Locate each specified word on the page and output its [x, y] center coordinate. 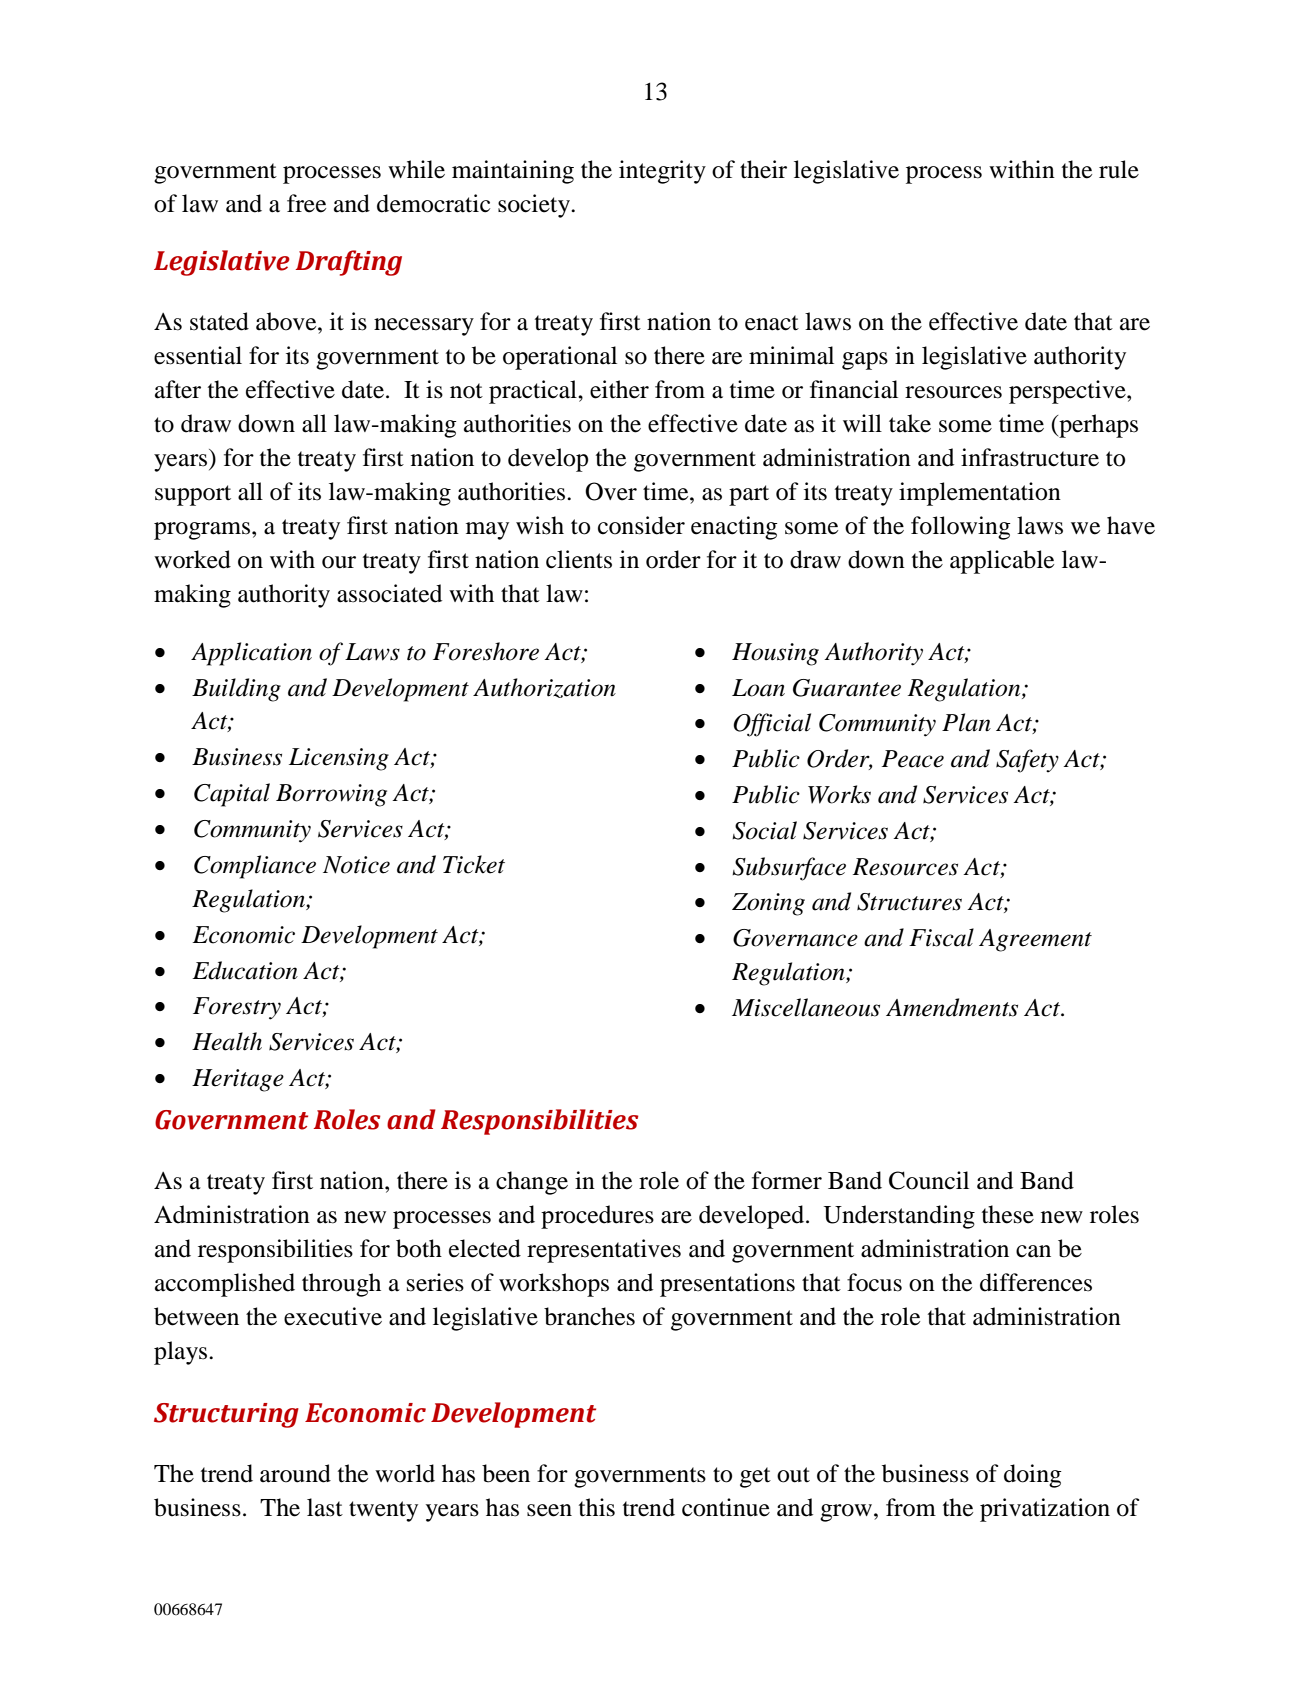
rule [1119, 169]
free [306, 203]
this [597, 1507]
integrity [662, 172]
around [295, 1473]
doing [1033, 1476]
